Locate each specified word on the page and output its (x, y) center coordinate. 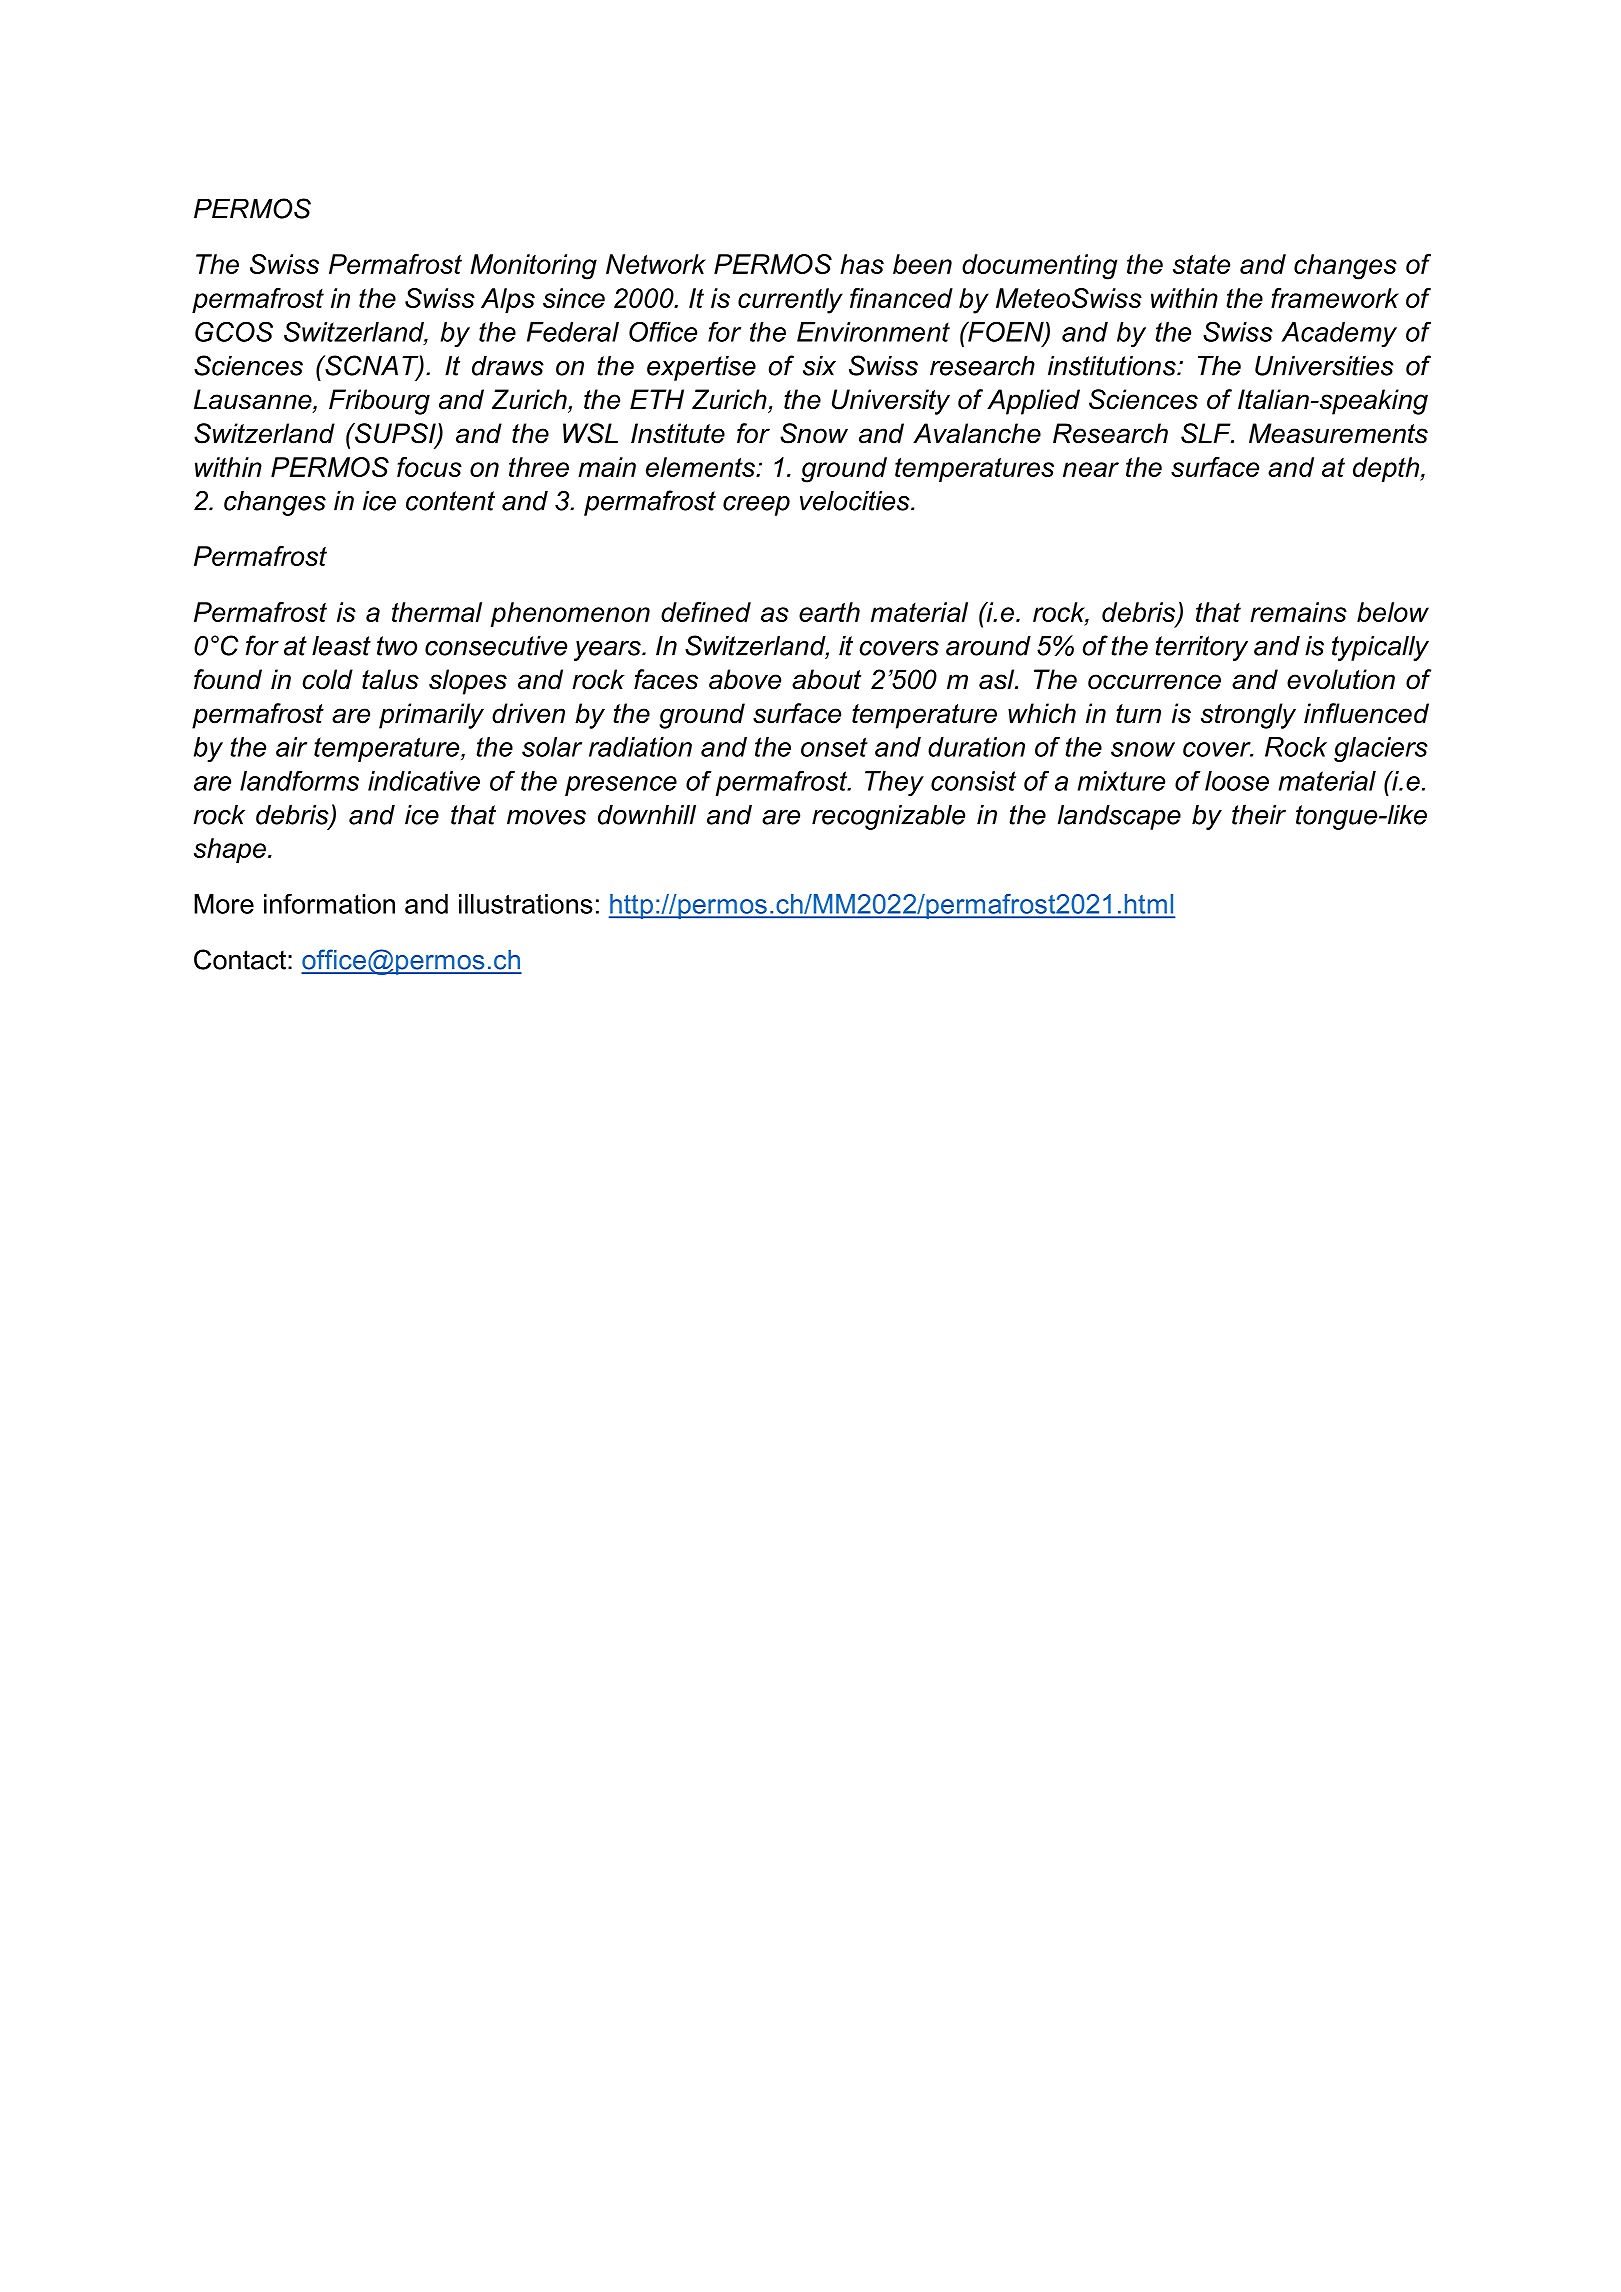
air (291, 747)
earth (829, 612)
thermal (437, 612)
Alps (508, 300)
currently (790, 301)
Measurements (1338, 433)
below (1393, 612)
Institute (678, 433)
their (1259, 815)
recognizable (888, 817)
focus (429, 467)
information (329, 903)
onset (834, 747)
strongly (1248, 716)
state (1201, 264)
